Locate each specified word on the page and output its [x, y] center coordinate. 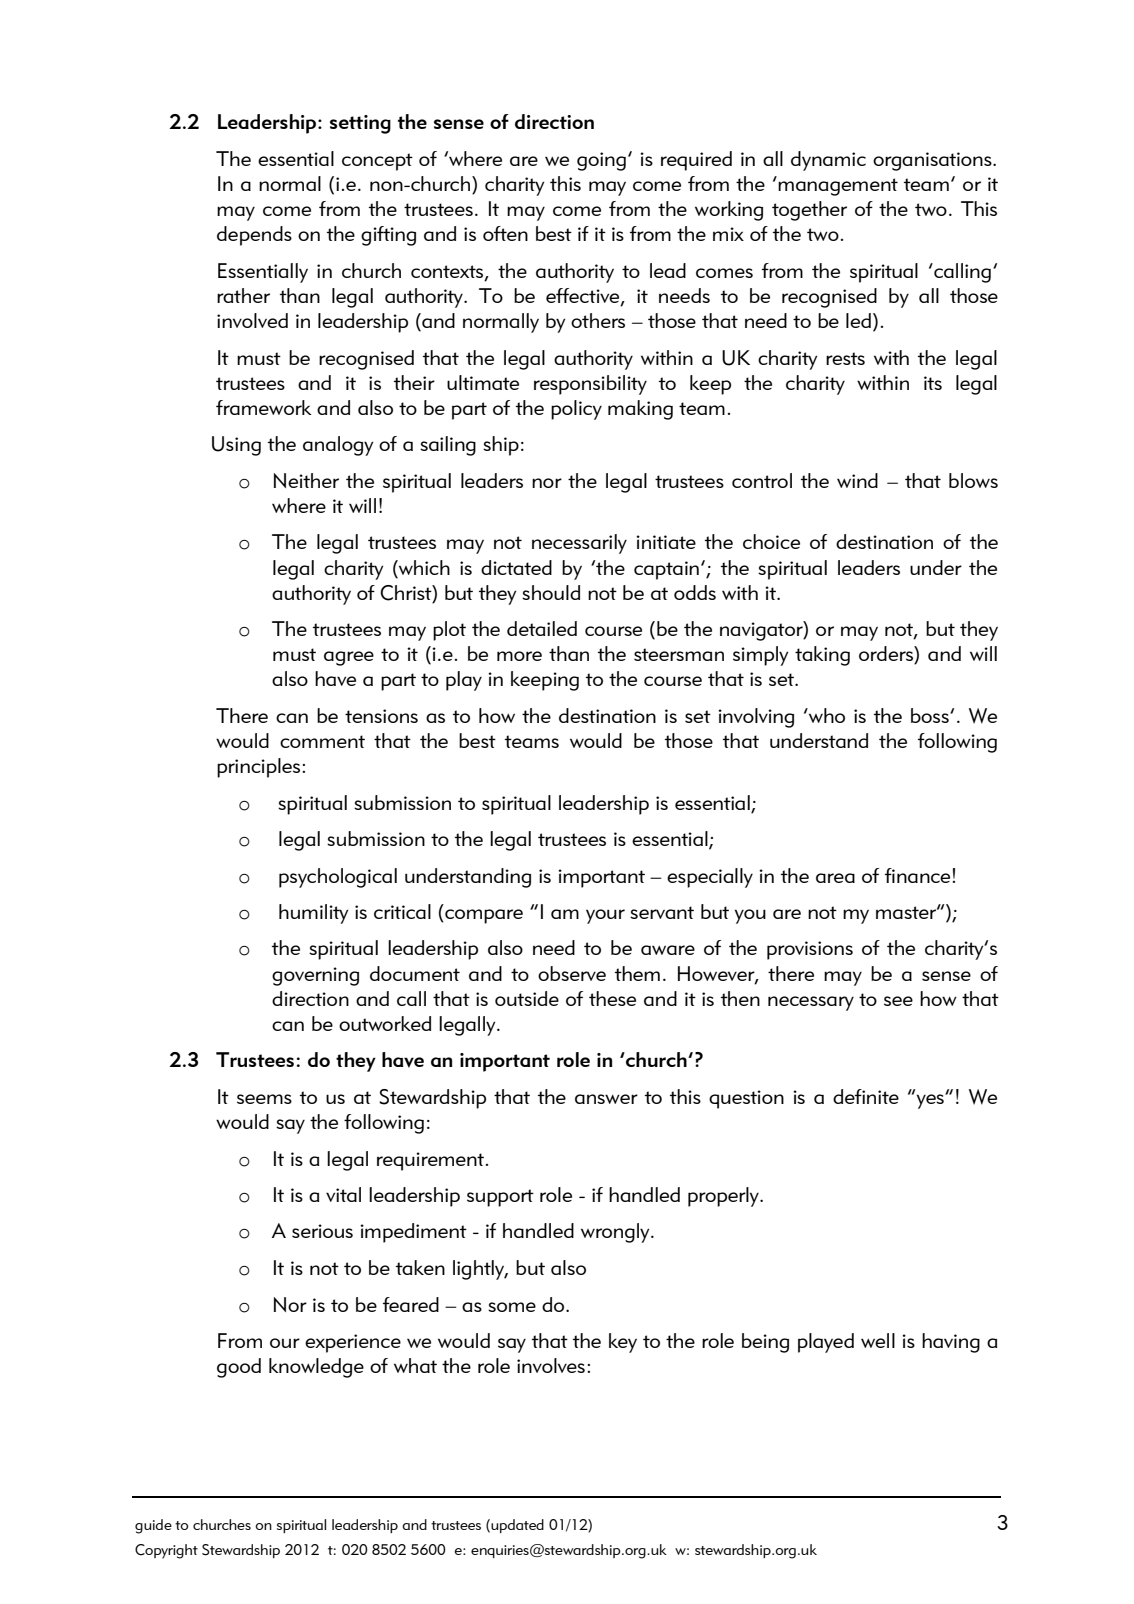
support [500, 1198]
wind [857, 480]
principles [258, 768]
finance [917, 875]
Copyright [166, 1551]
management [838, 187]
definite [866, 1096]
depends [254, 236]
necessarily [579, 544]
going [601, 161]
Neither [306, 480]
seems [264, 1099]
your [605, 916]
